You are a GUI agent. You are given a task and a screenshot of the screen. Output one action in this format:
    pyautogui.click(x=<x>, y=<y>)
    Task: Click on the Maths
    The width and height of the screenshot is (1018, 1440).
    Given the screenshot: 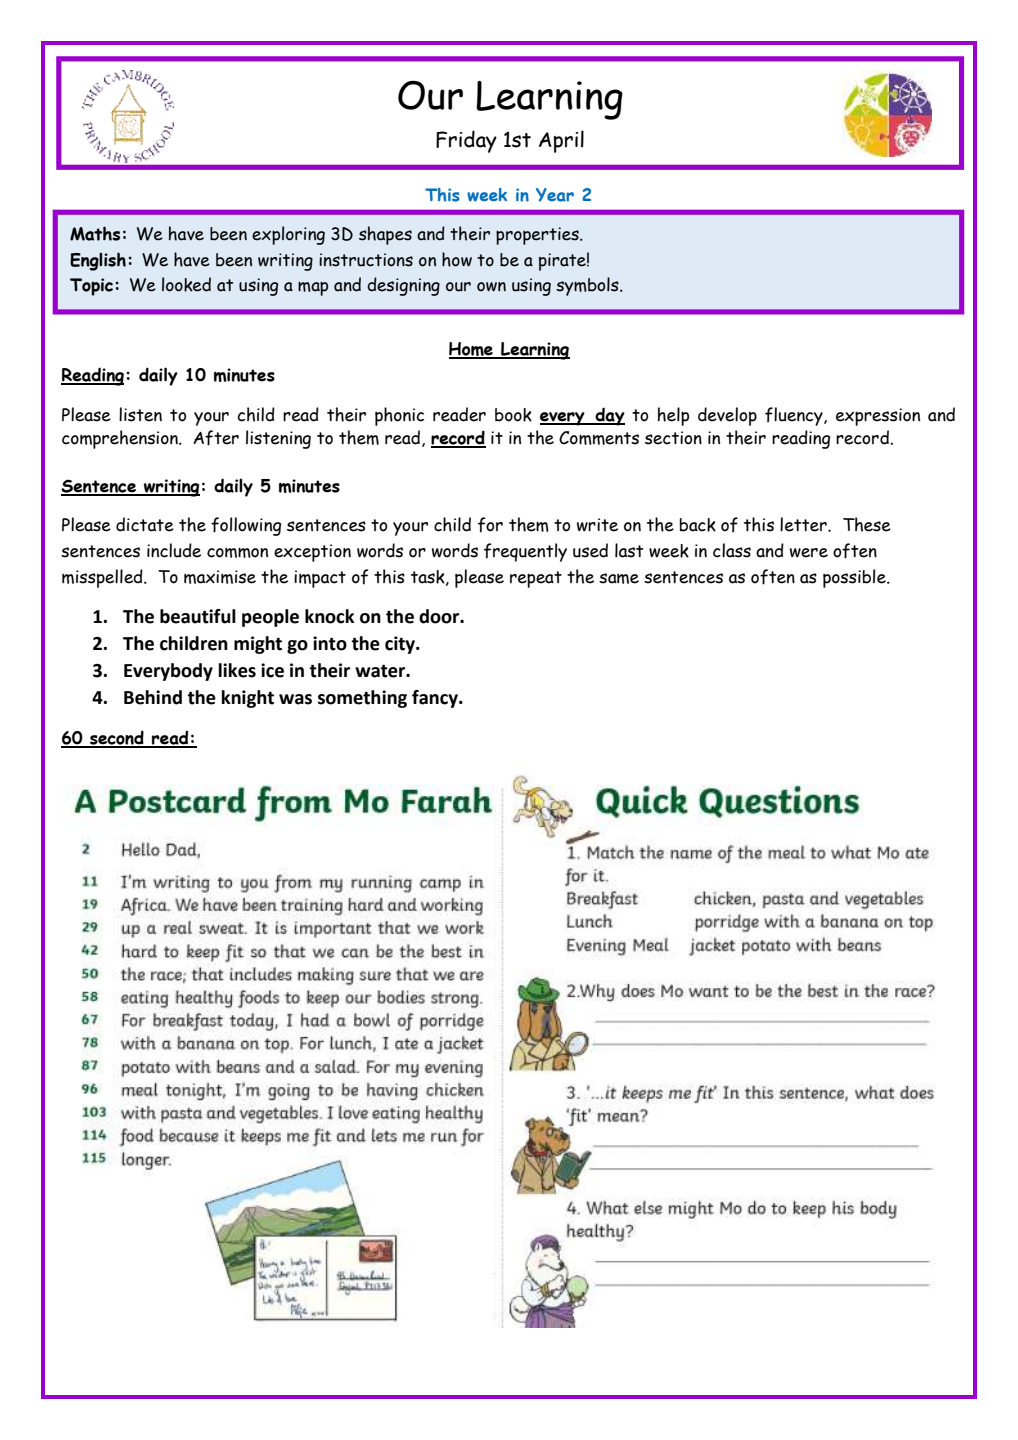 What is the action you would take?
    pyautogui.click(x=95, y=233)
